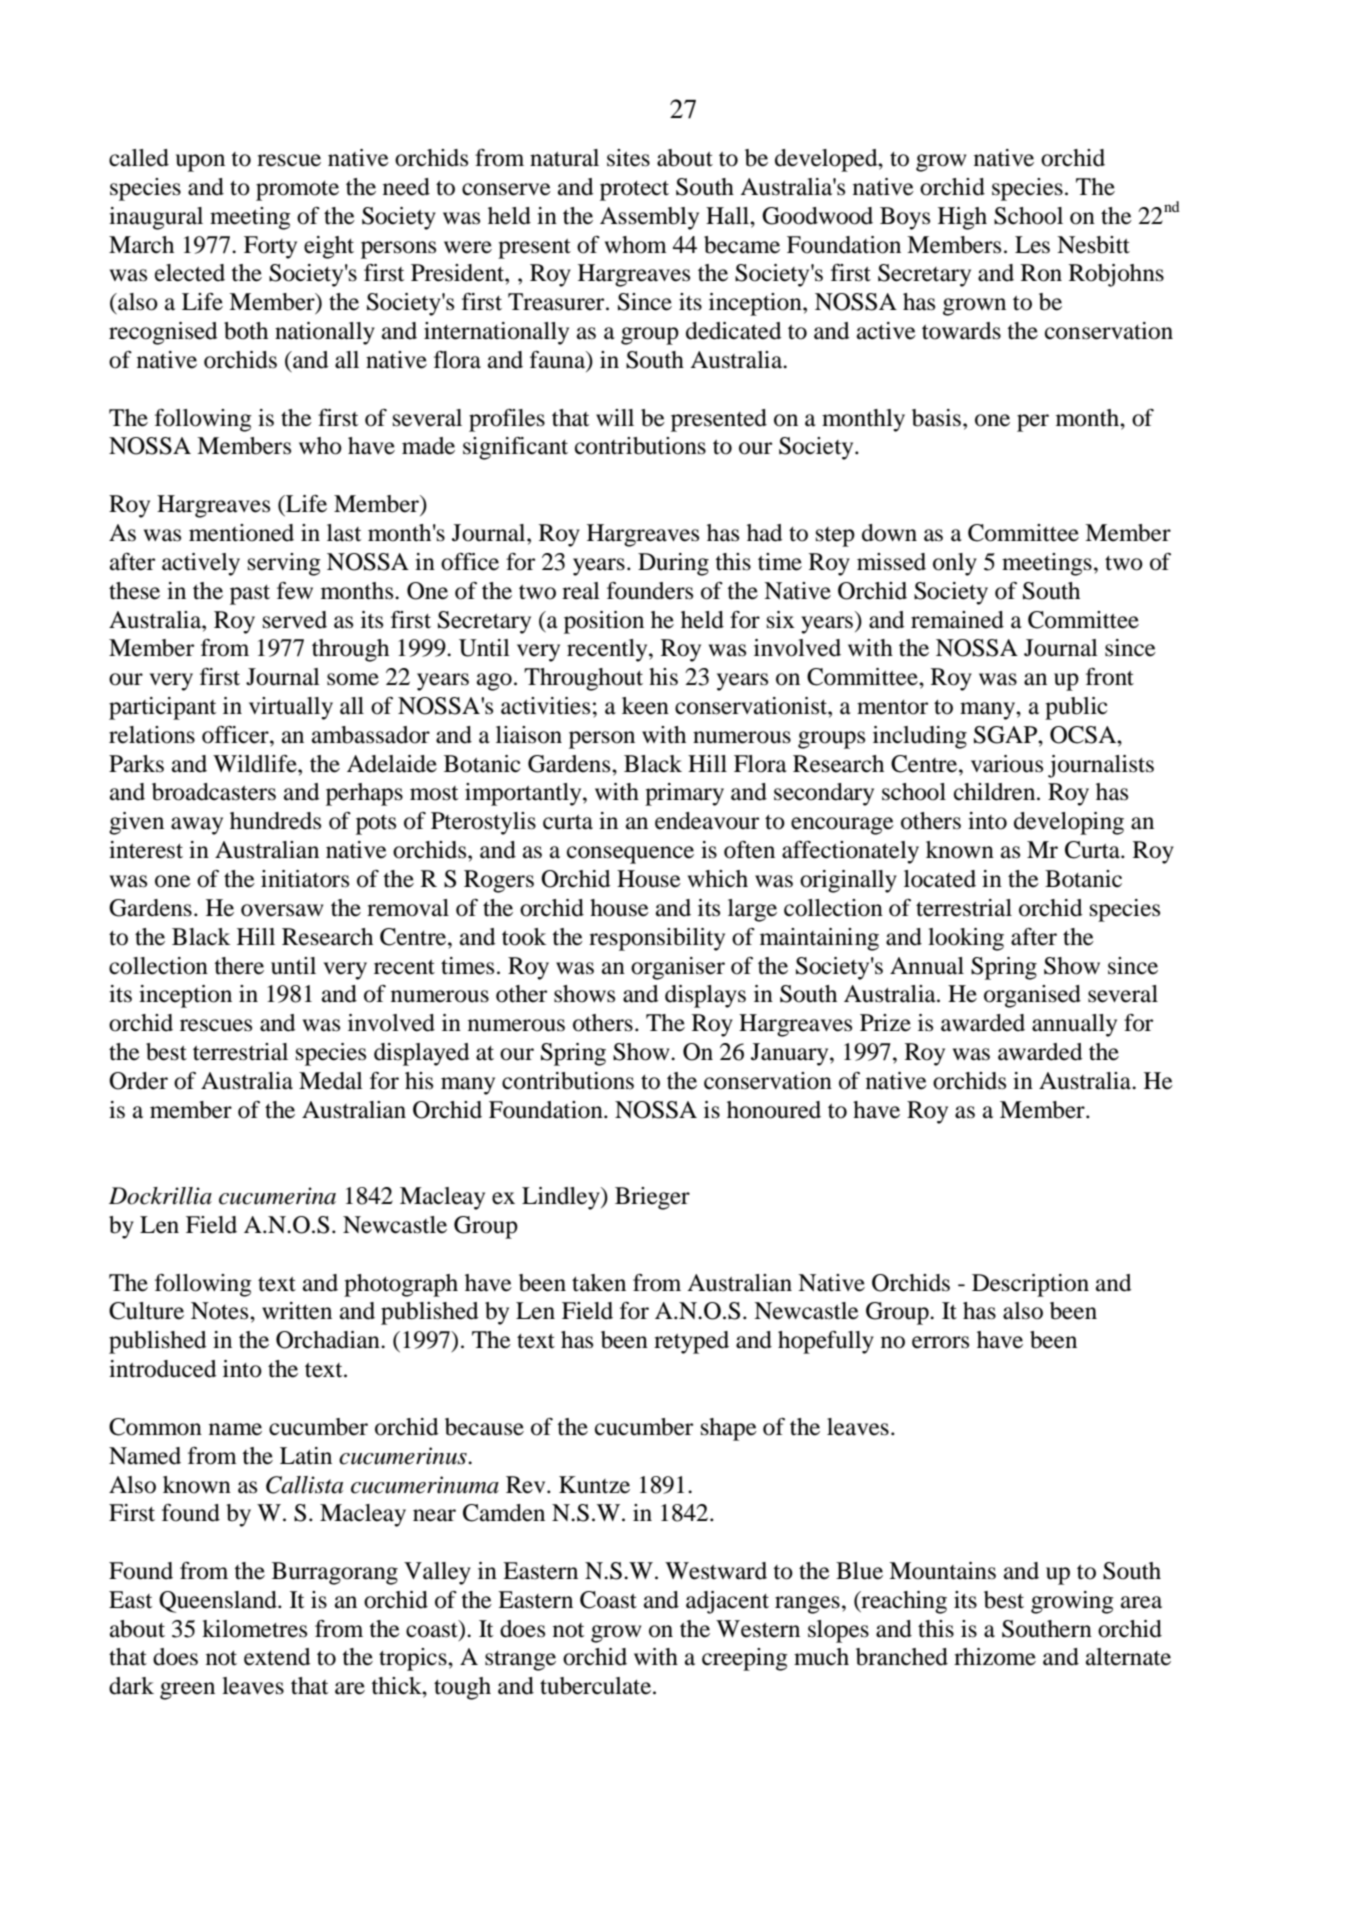  Describe the element at coordinates (562, 1198) in the screenshot. I see `Lindley` at that location.
